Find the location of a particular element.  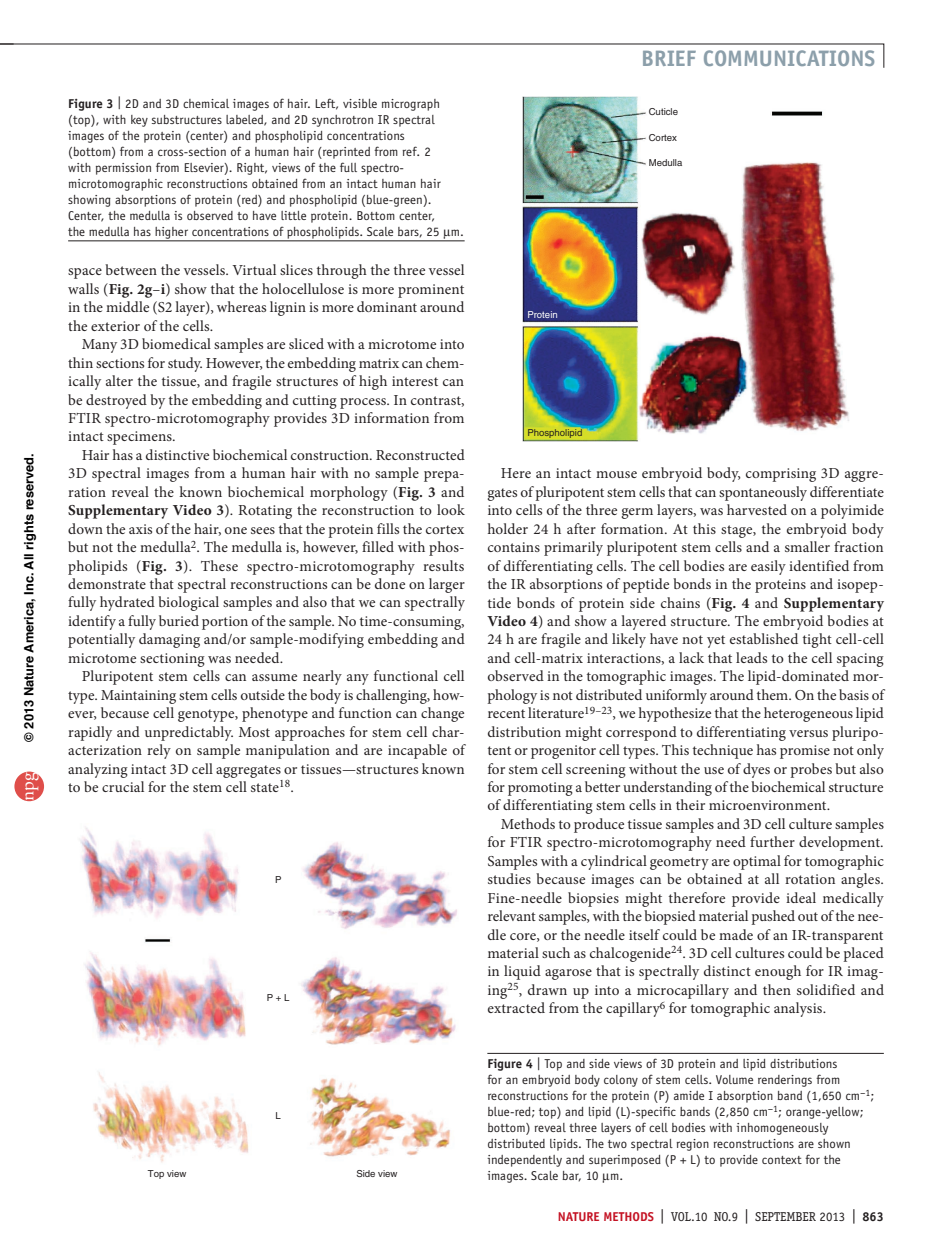

prominent is located at coordinates (431, 291).
